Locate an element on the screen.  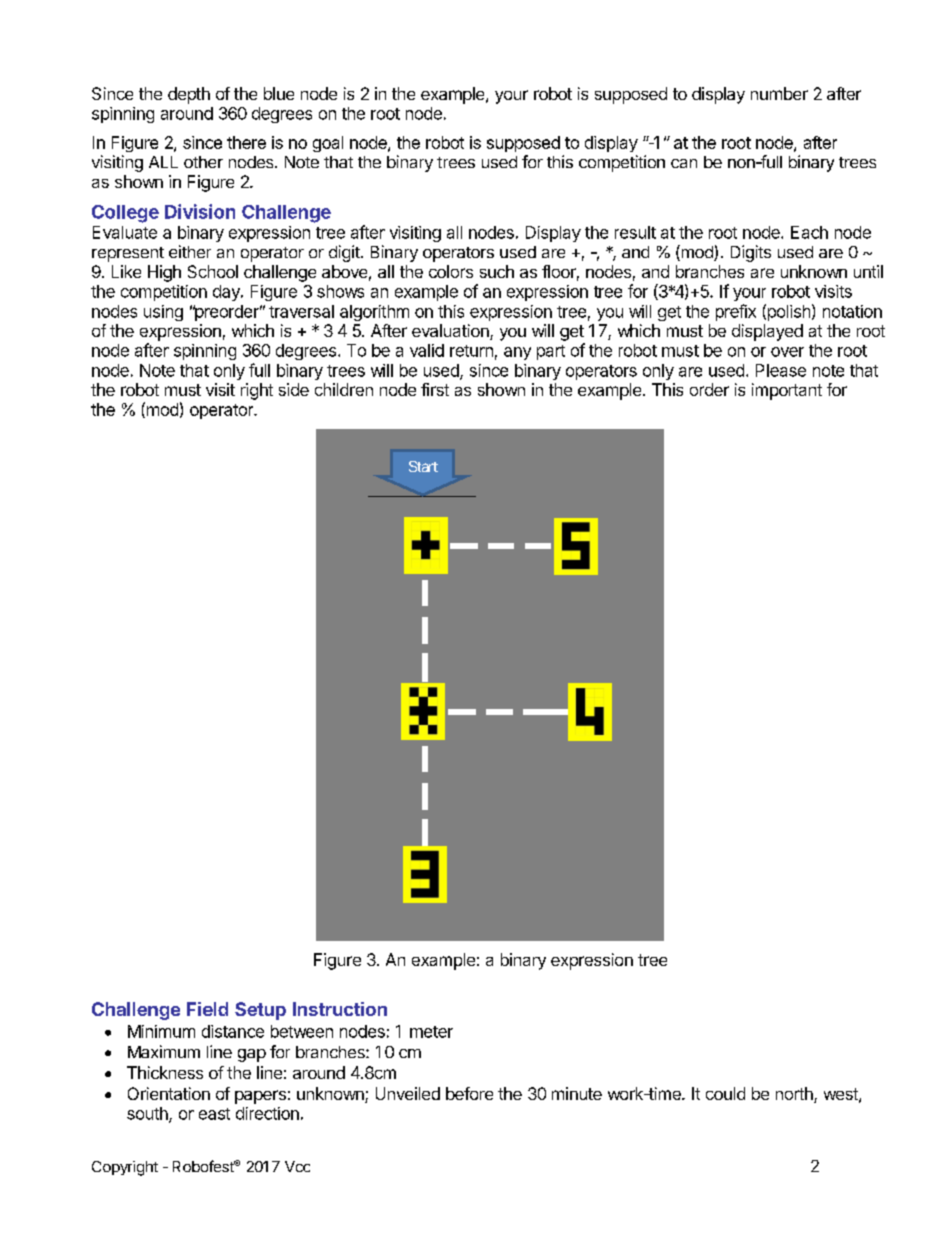
important is located at coordinates (787, 391).
